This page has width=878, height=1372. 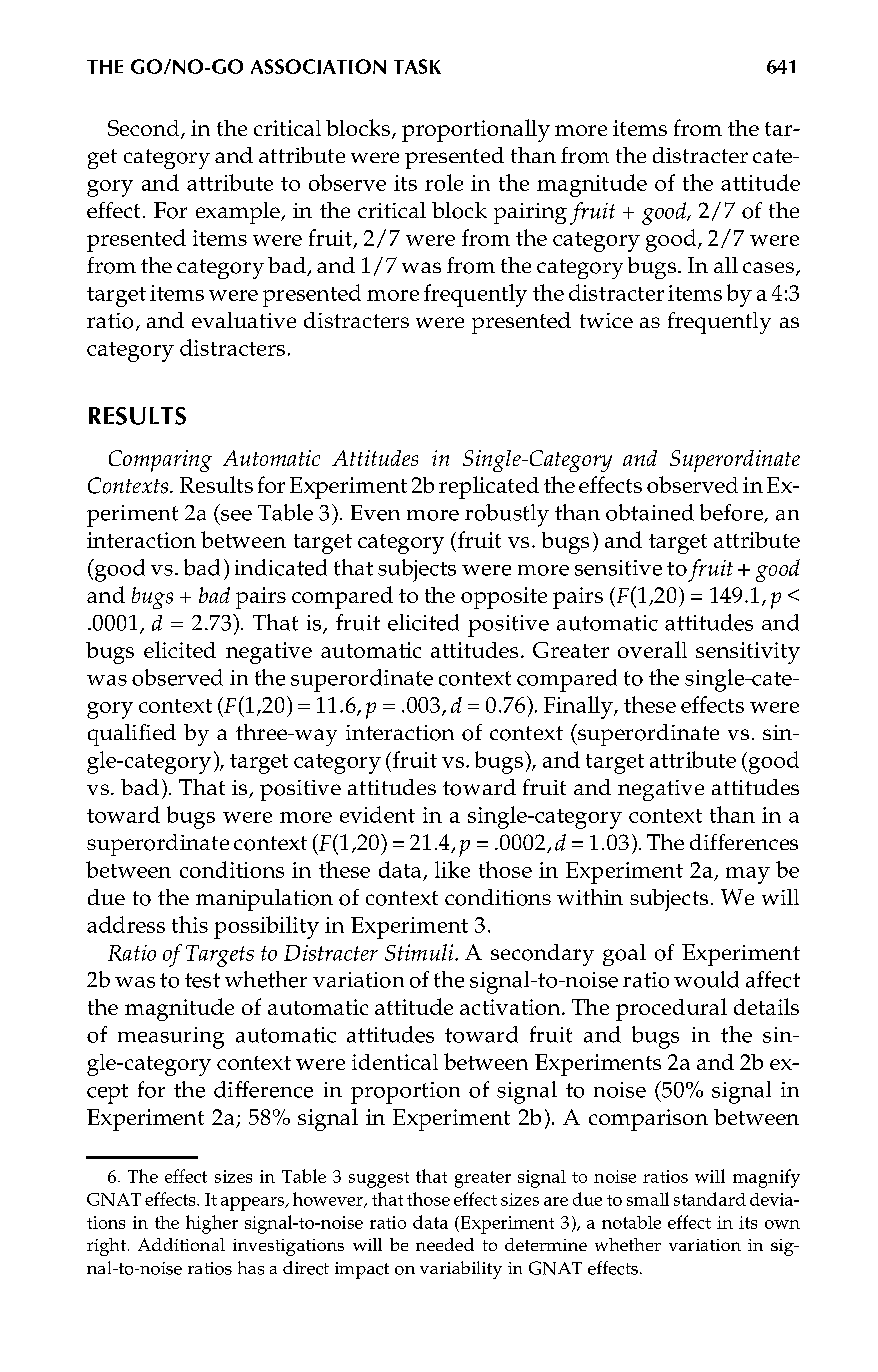 I want to click on twice, so click(x=606, y=320).
